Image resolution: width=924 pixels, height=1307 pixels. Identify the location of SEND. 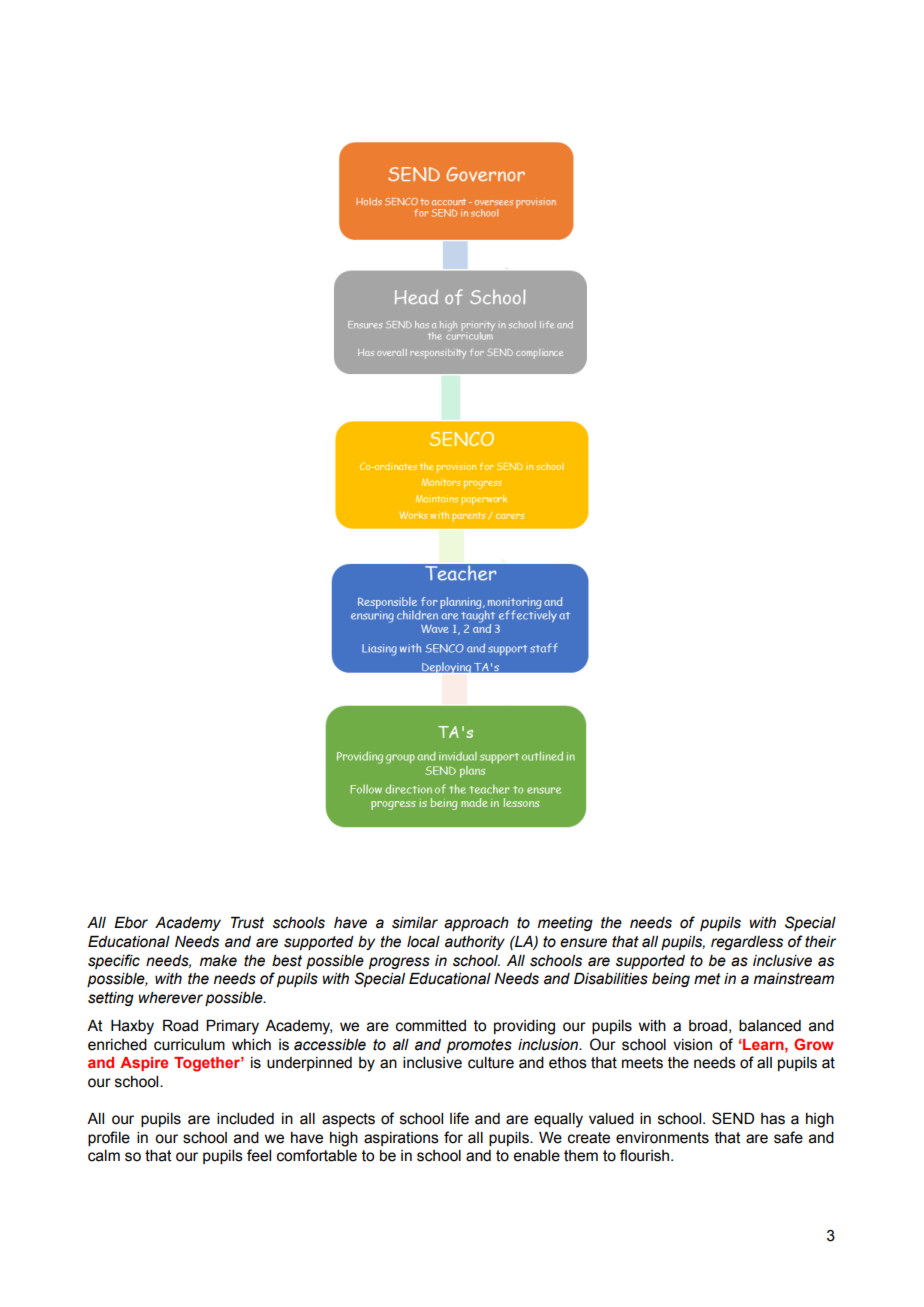
(733, 1118).
